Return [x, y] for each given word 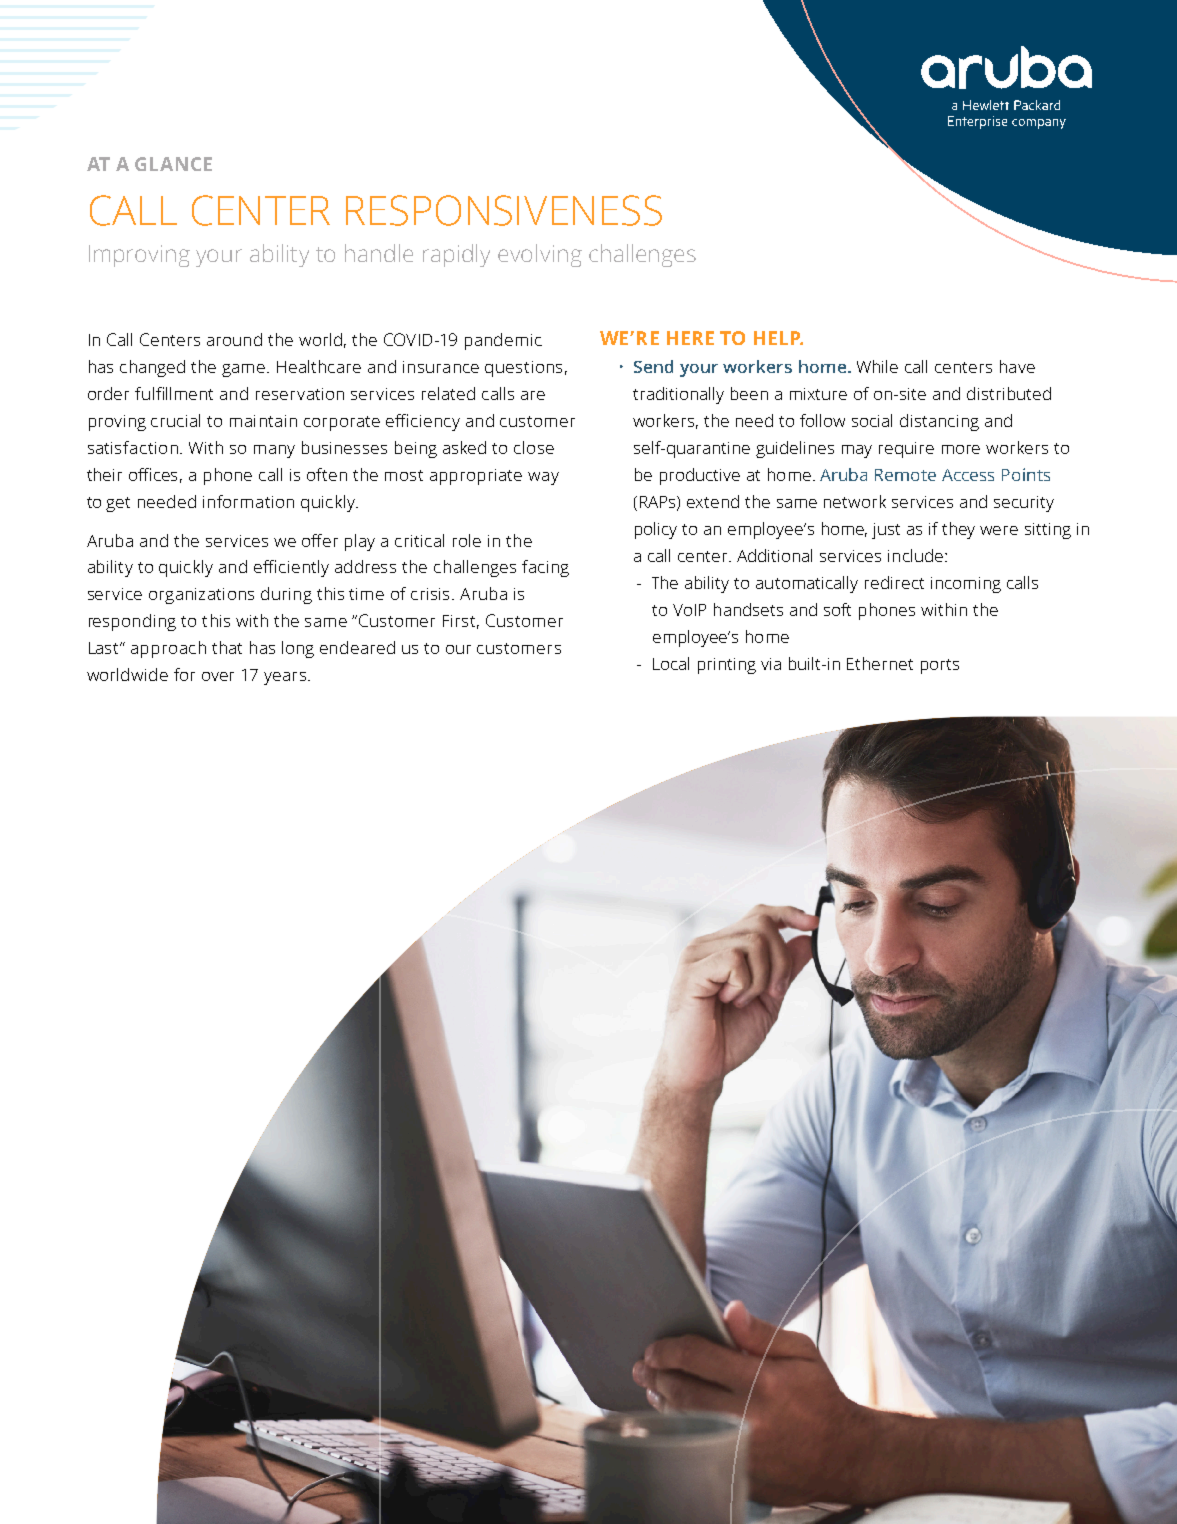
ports [940, 666]
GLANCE [173, 164]
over [218, 676]
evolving [540, 255]
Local [671, 663]
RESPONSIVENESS [504, 210]
